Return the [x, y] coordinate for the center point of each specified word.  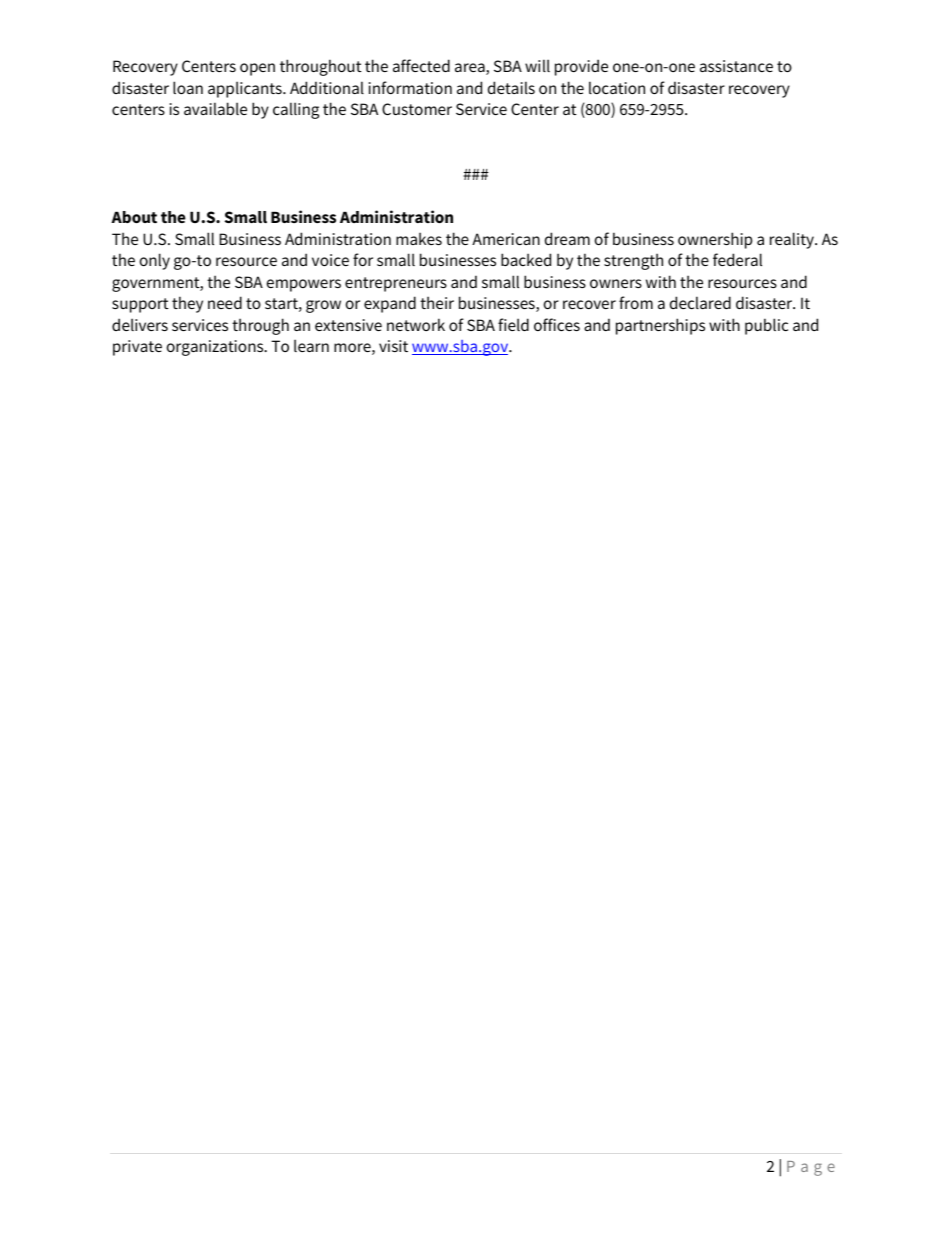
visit [393, 346]
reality [793, 240]
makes [419, 238]
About [134, 217]
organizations [216, 348]
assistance [736, 66]
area [471, 69]
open [257, 69]
